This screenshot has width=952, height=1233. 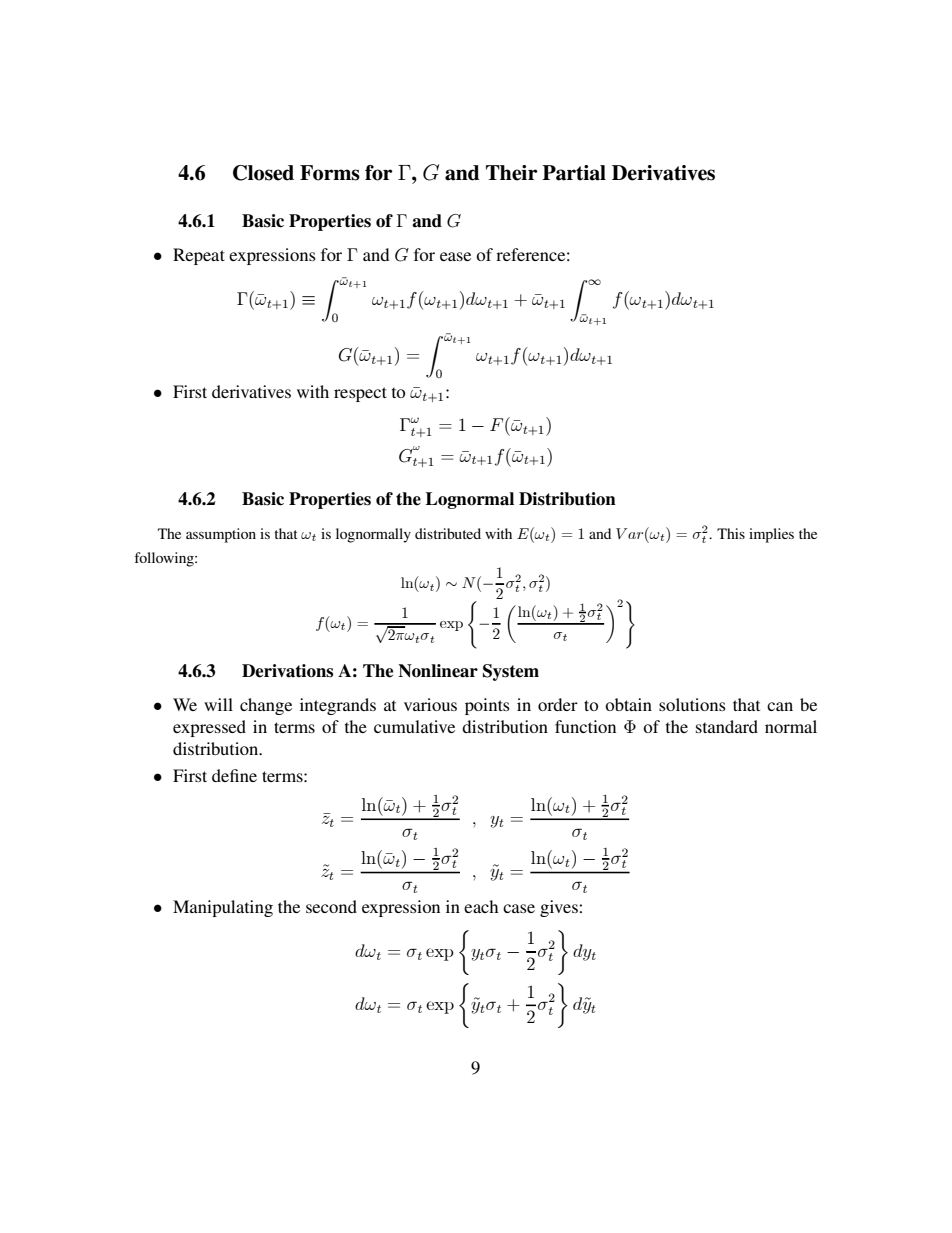 I want to click on distributed, so click(x=448, y=533).
